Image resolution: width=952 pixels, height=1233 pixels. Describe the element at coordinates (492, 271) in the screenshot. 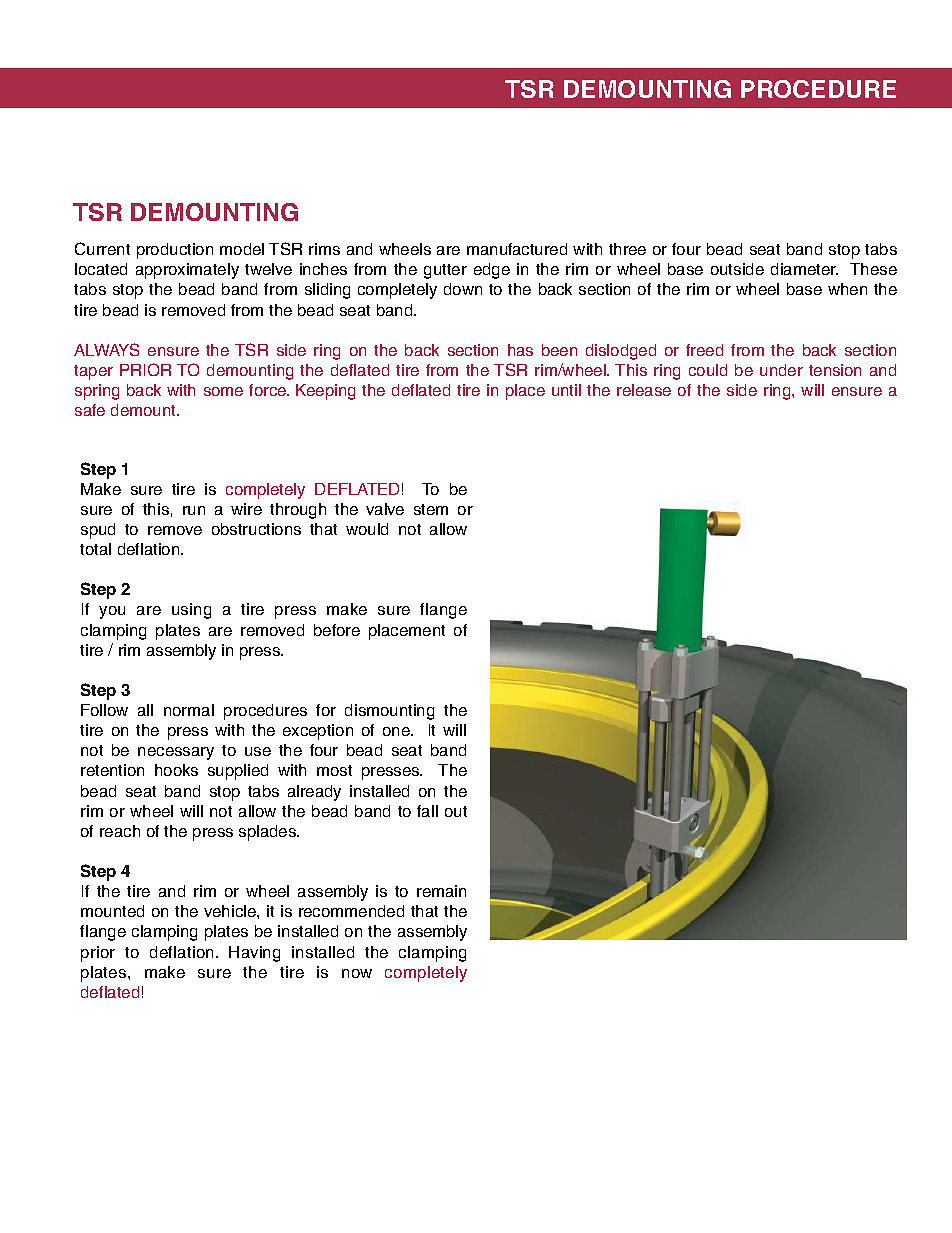

I see `edge` at that location.
